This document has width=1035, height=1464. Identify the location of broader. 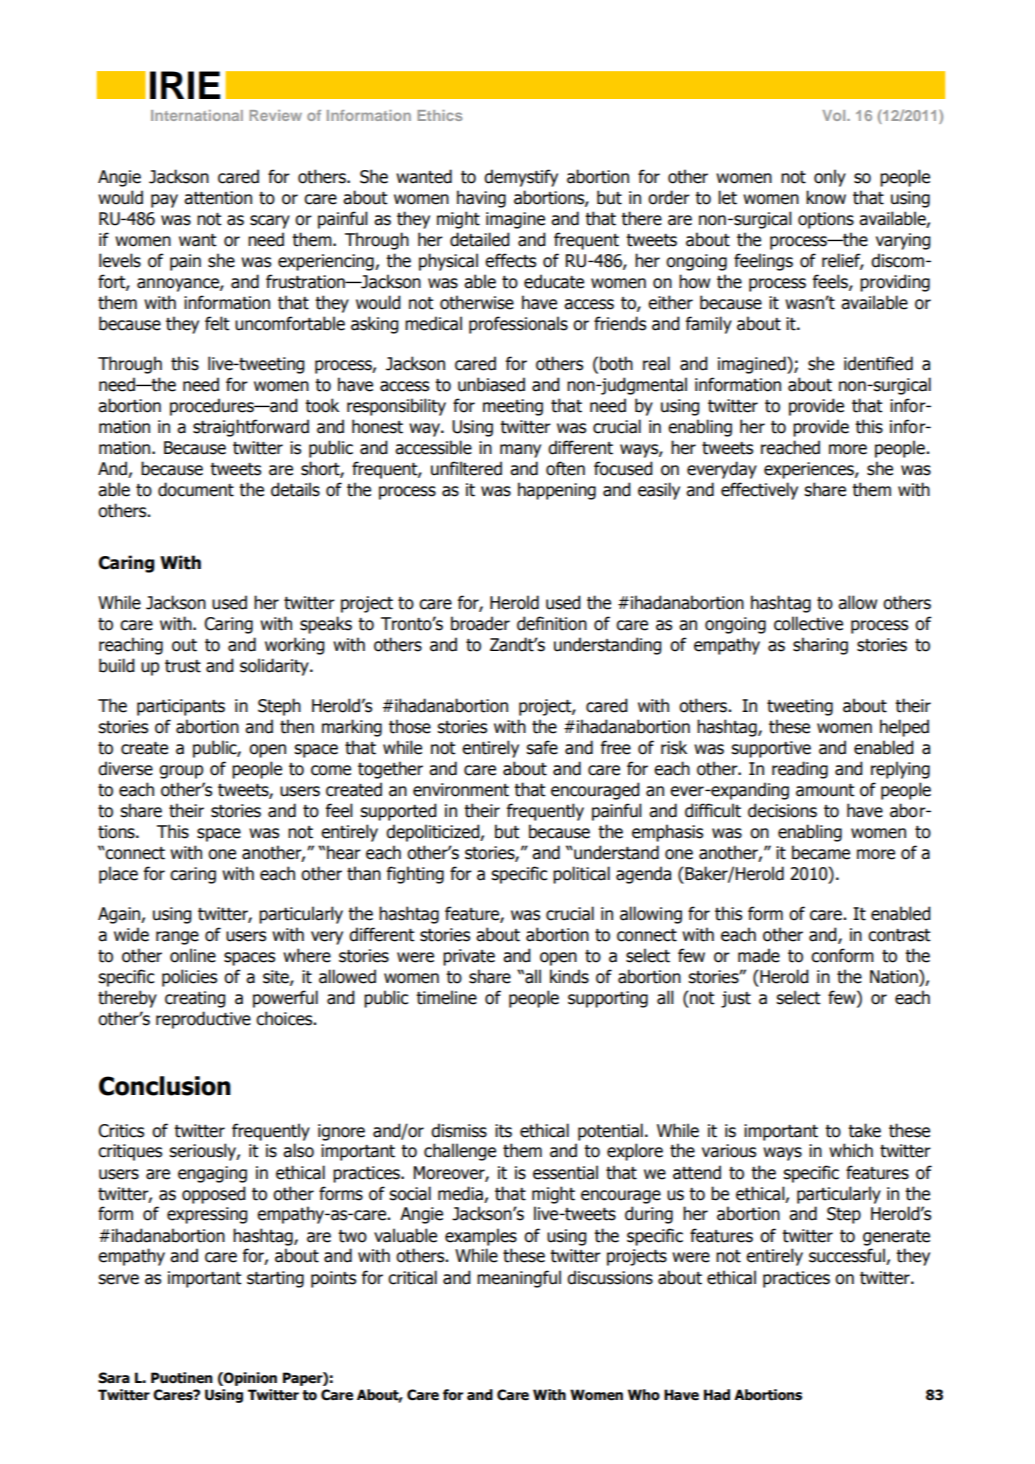
(480, 623).
